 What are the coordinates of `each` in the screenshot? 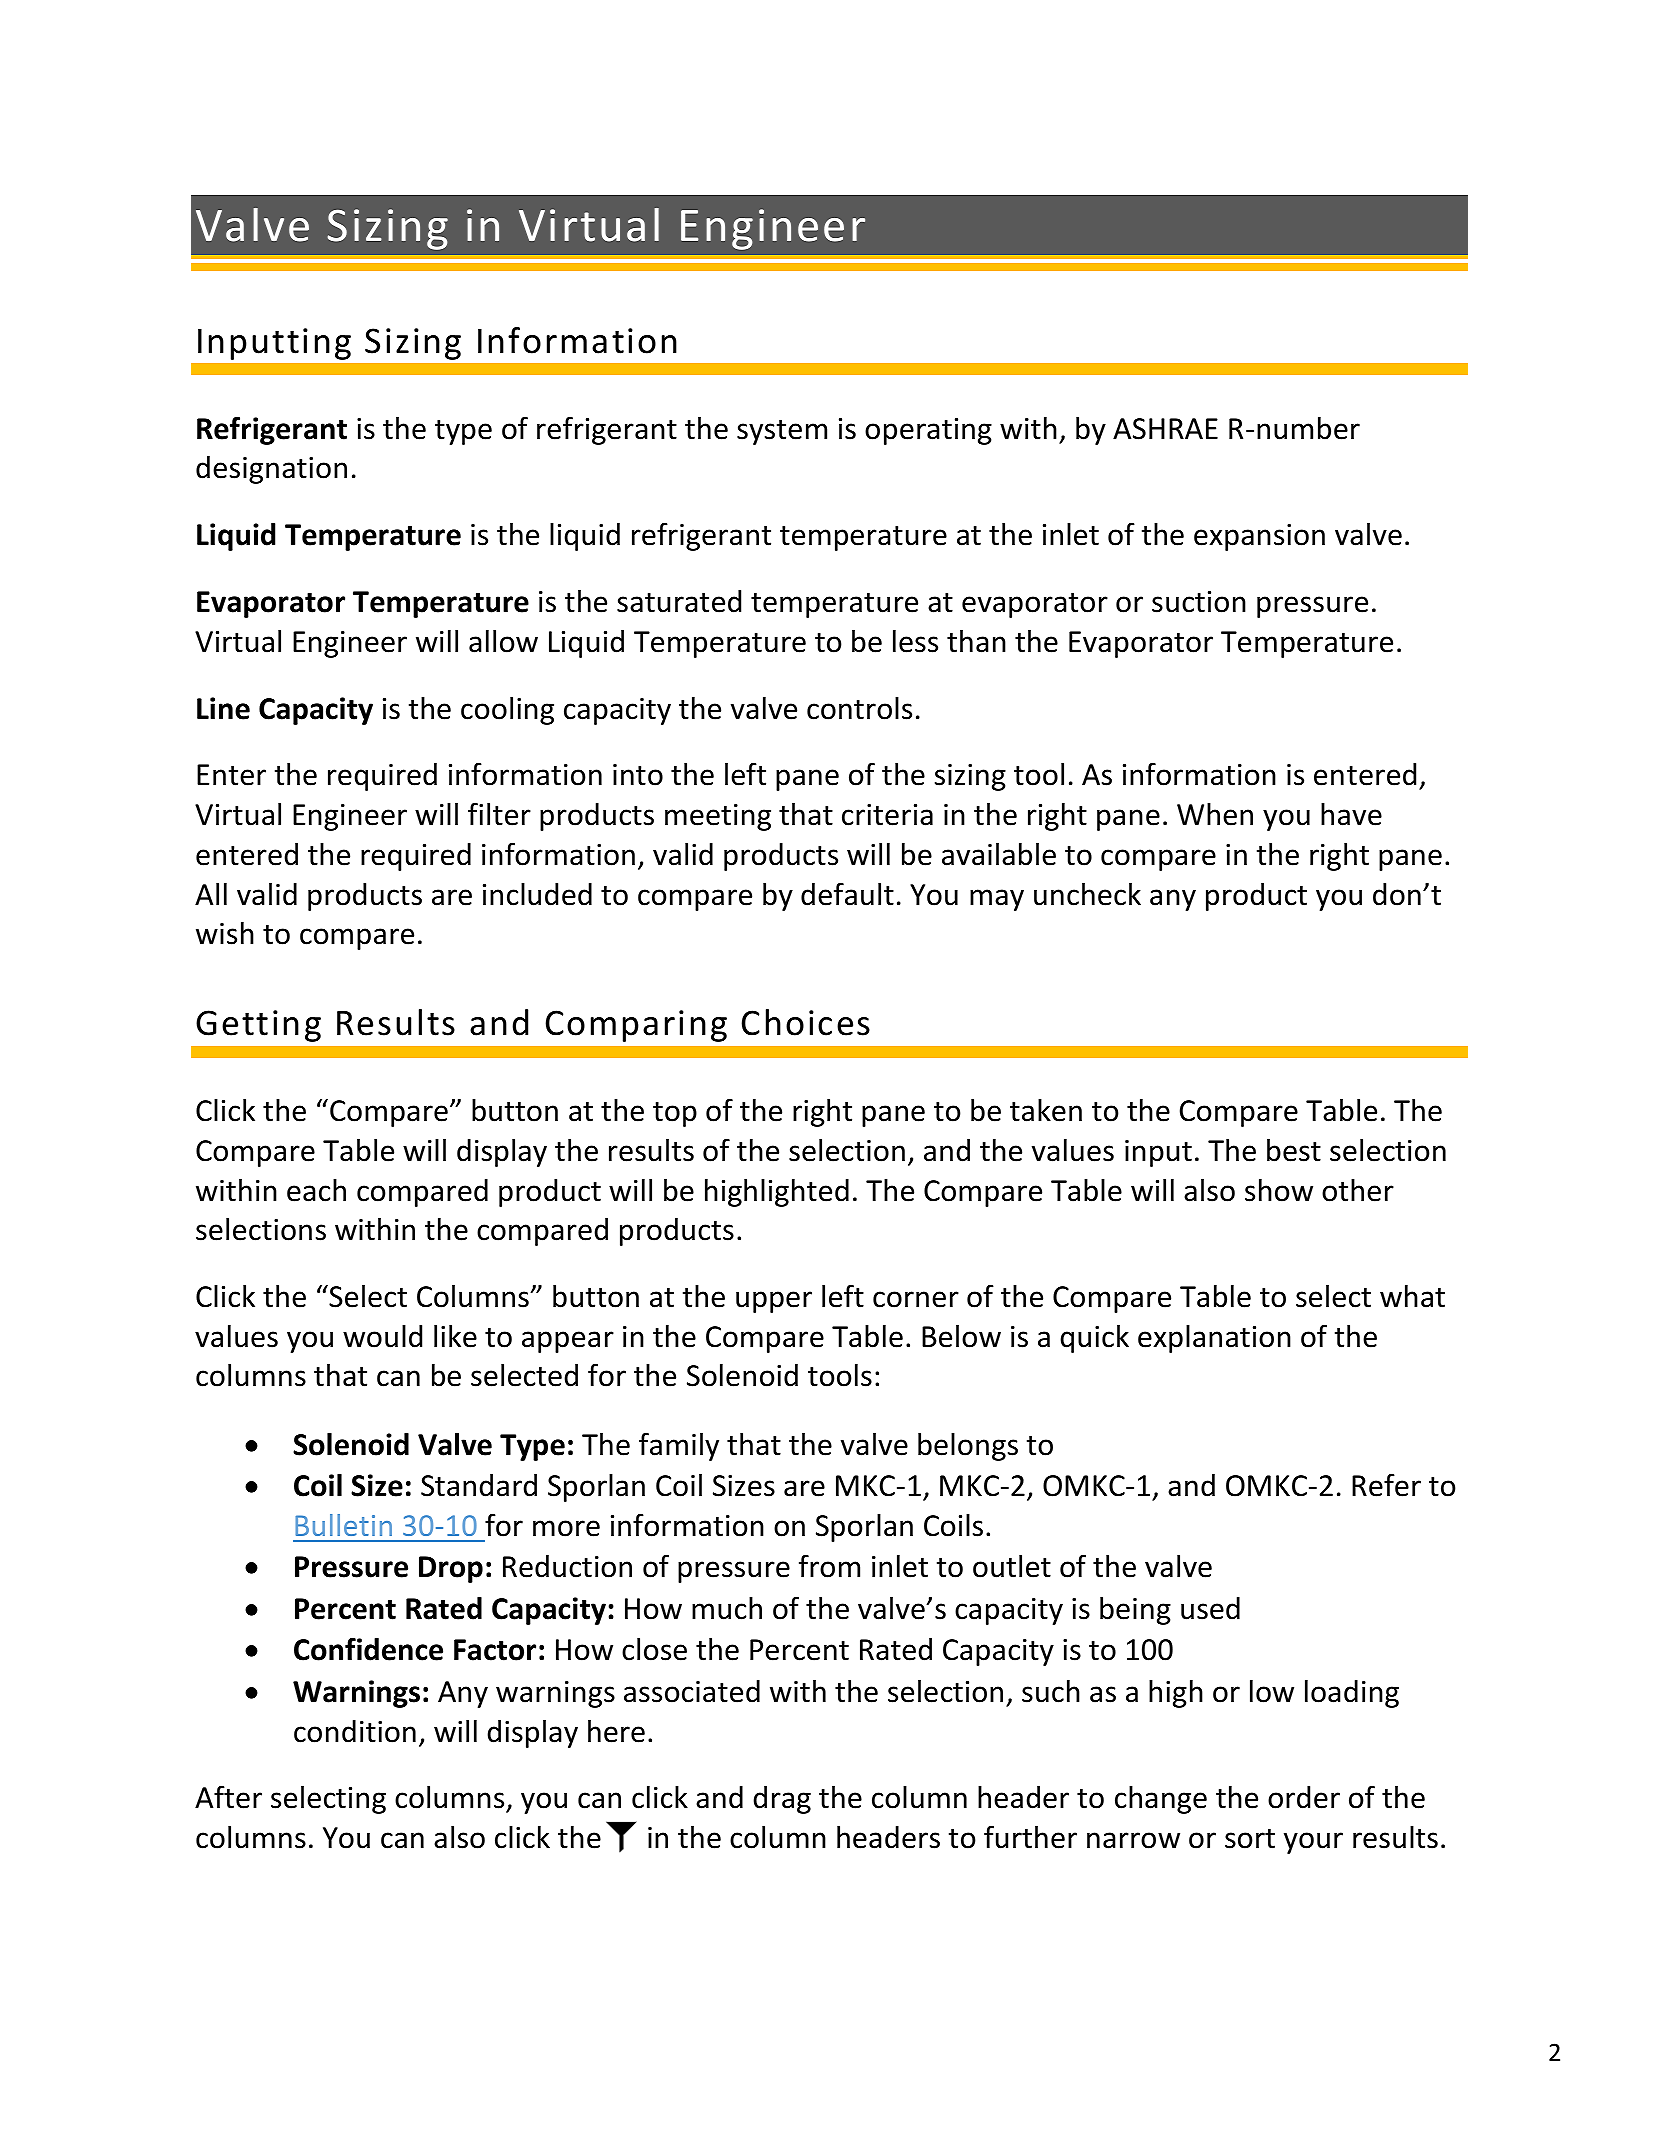 It's located at (316, 1190).
